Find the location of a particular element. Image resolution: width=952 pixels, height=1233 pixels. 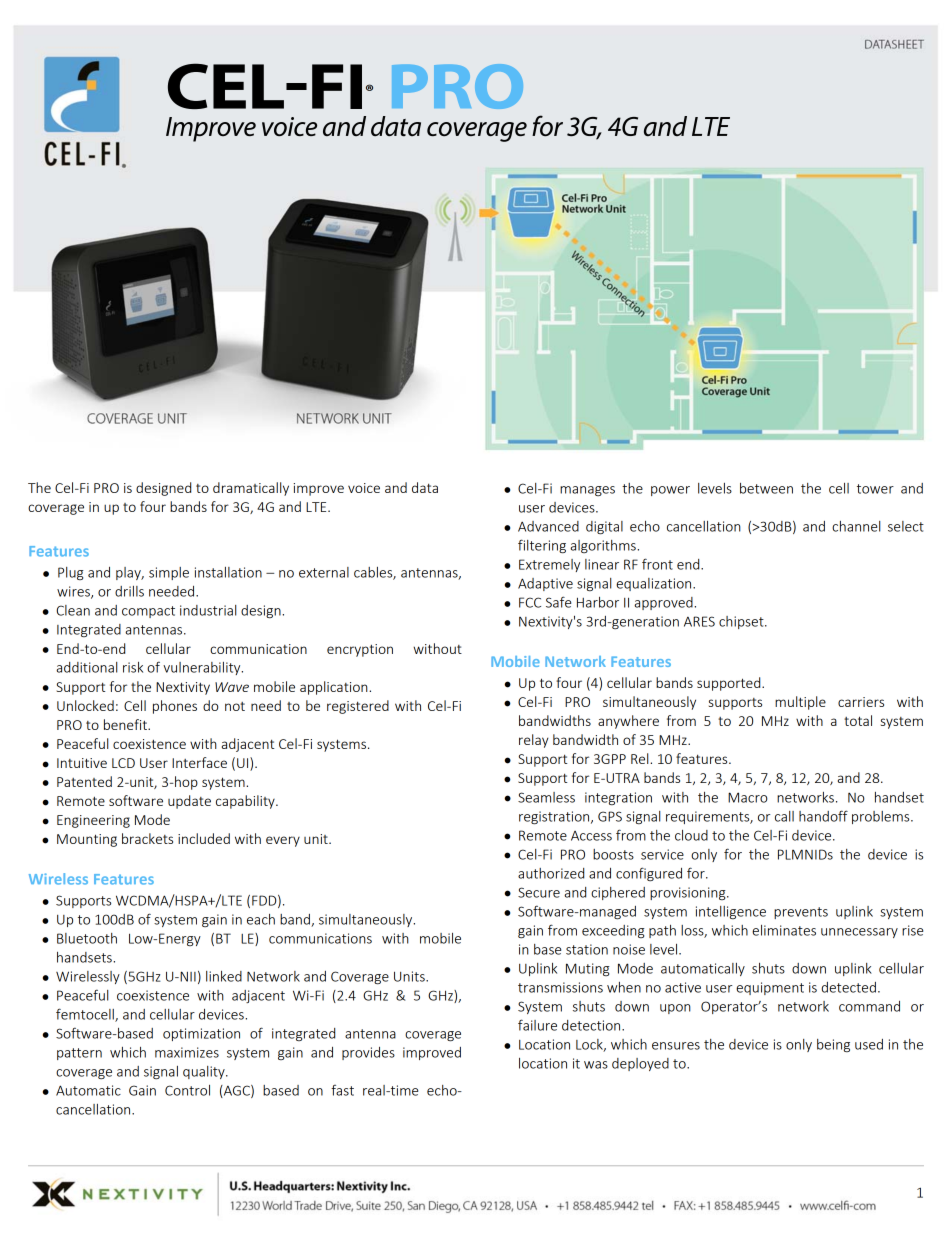

Seamless is located at coordinates (546, 797).
